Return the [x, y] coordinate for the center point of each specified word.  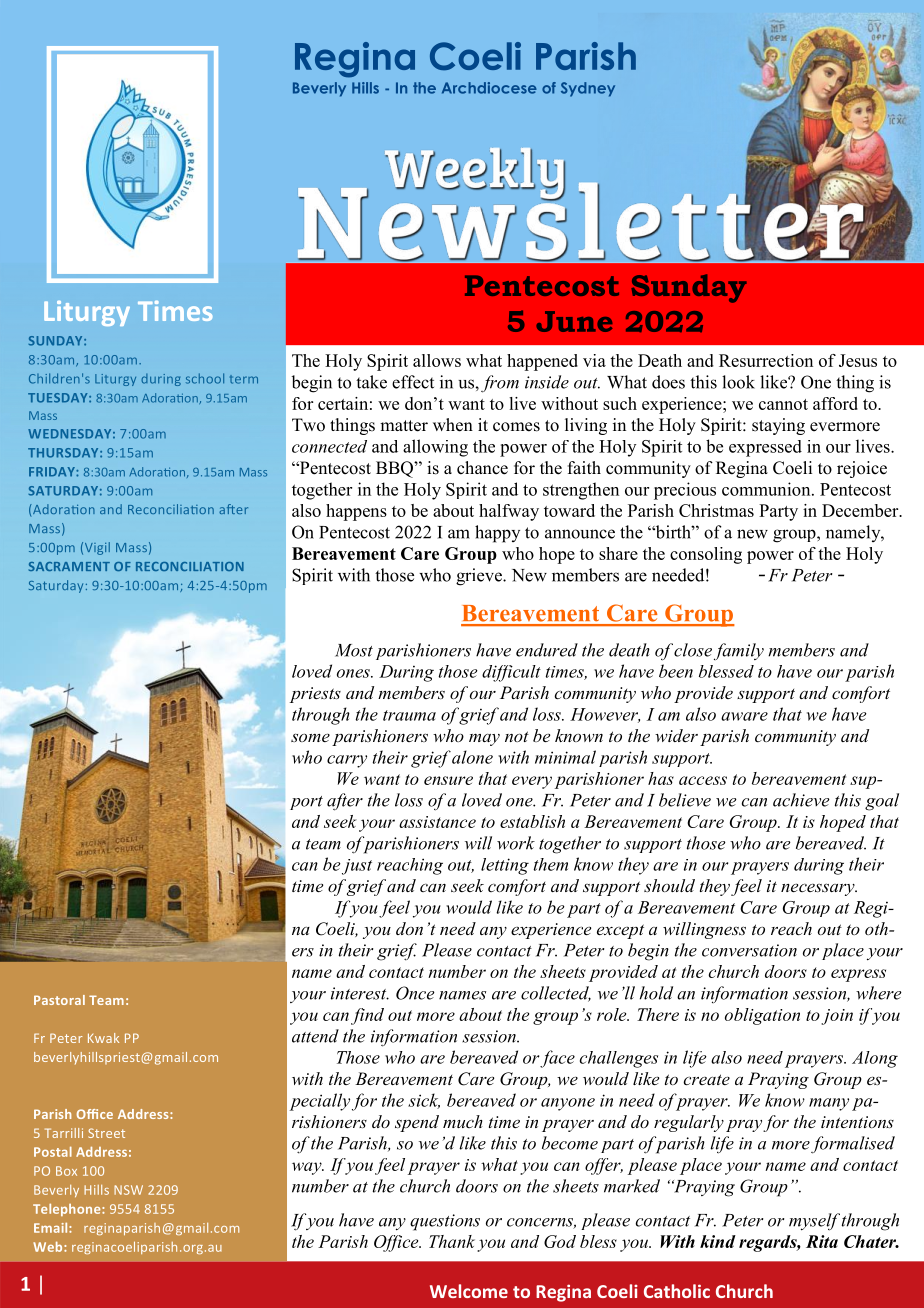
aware [744, 716]
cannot [783, 404]
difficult [511, 673]
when [453, 425]
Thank [452, 1241]
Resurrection [766, 360]
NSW [128, 1190]
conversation [749, 950]
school [205, 378]
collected [556, 994]
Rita [822, 1241]
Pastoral [59, 1000]
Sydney [588, 89]
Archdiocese [489, 88]
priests [315, 695]
